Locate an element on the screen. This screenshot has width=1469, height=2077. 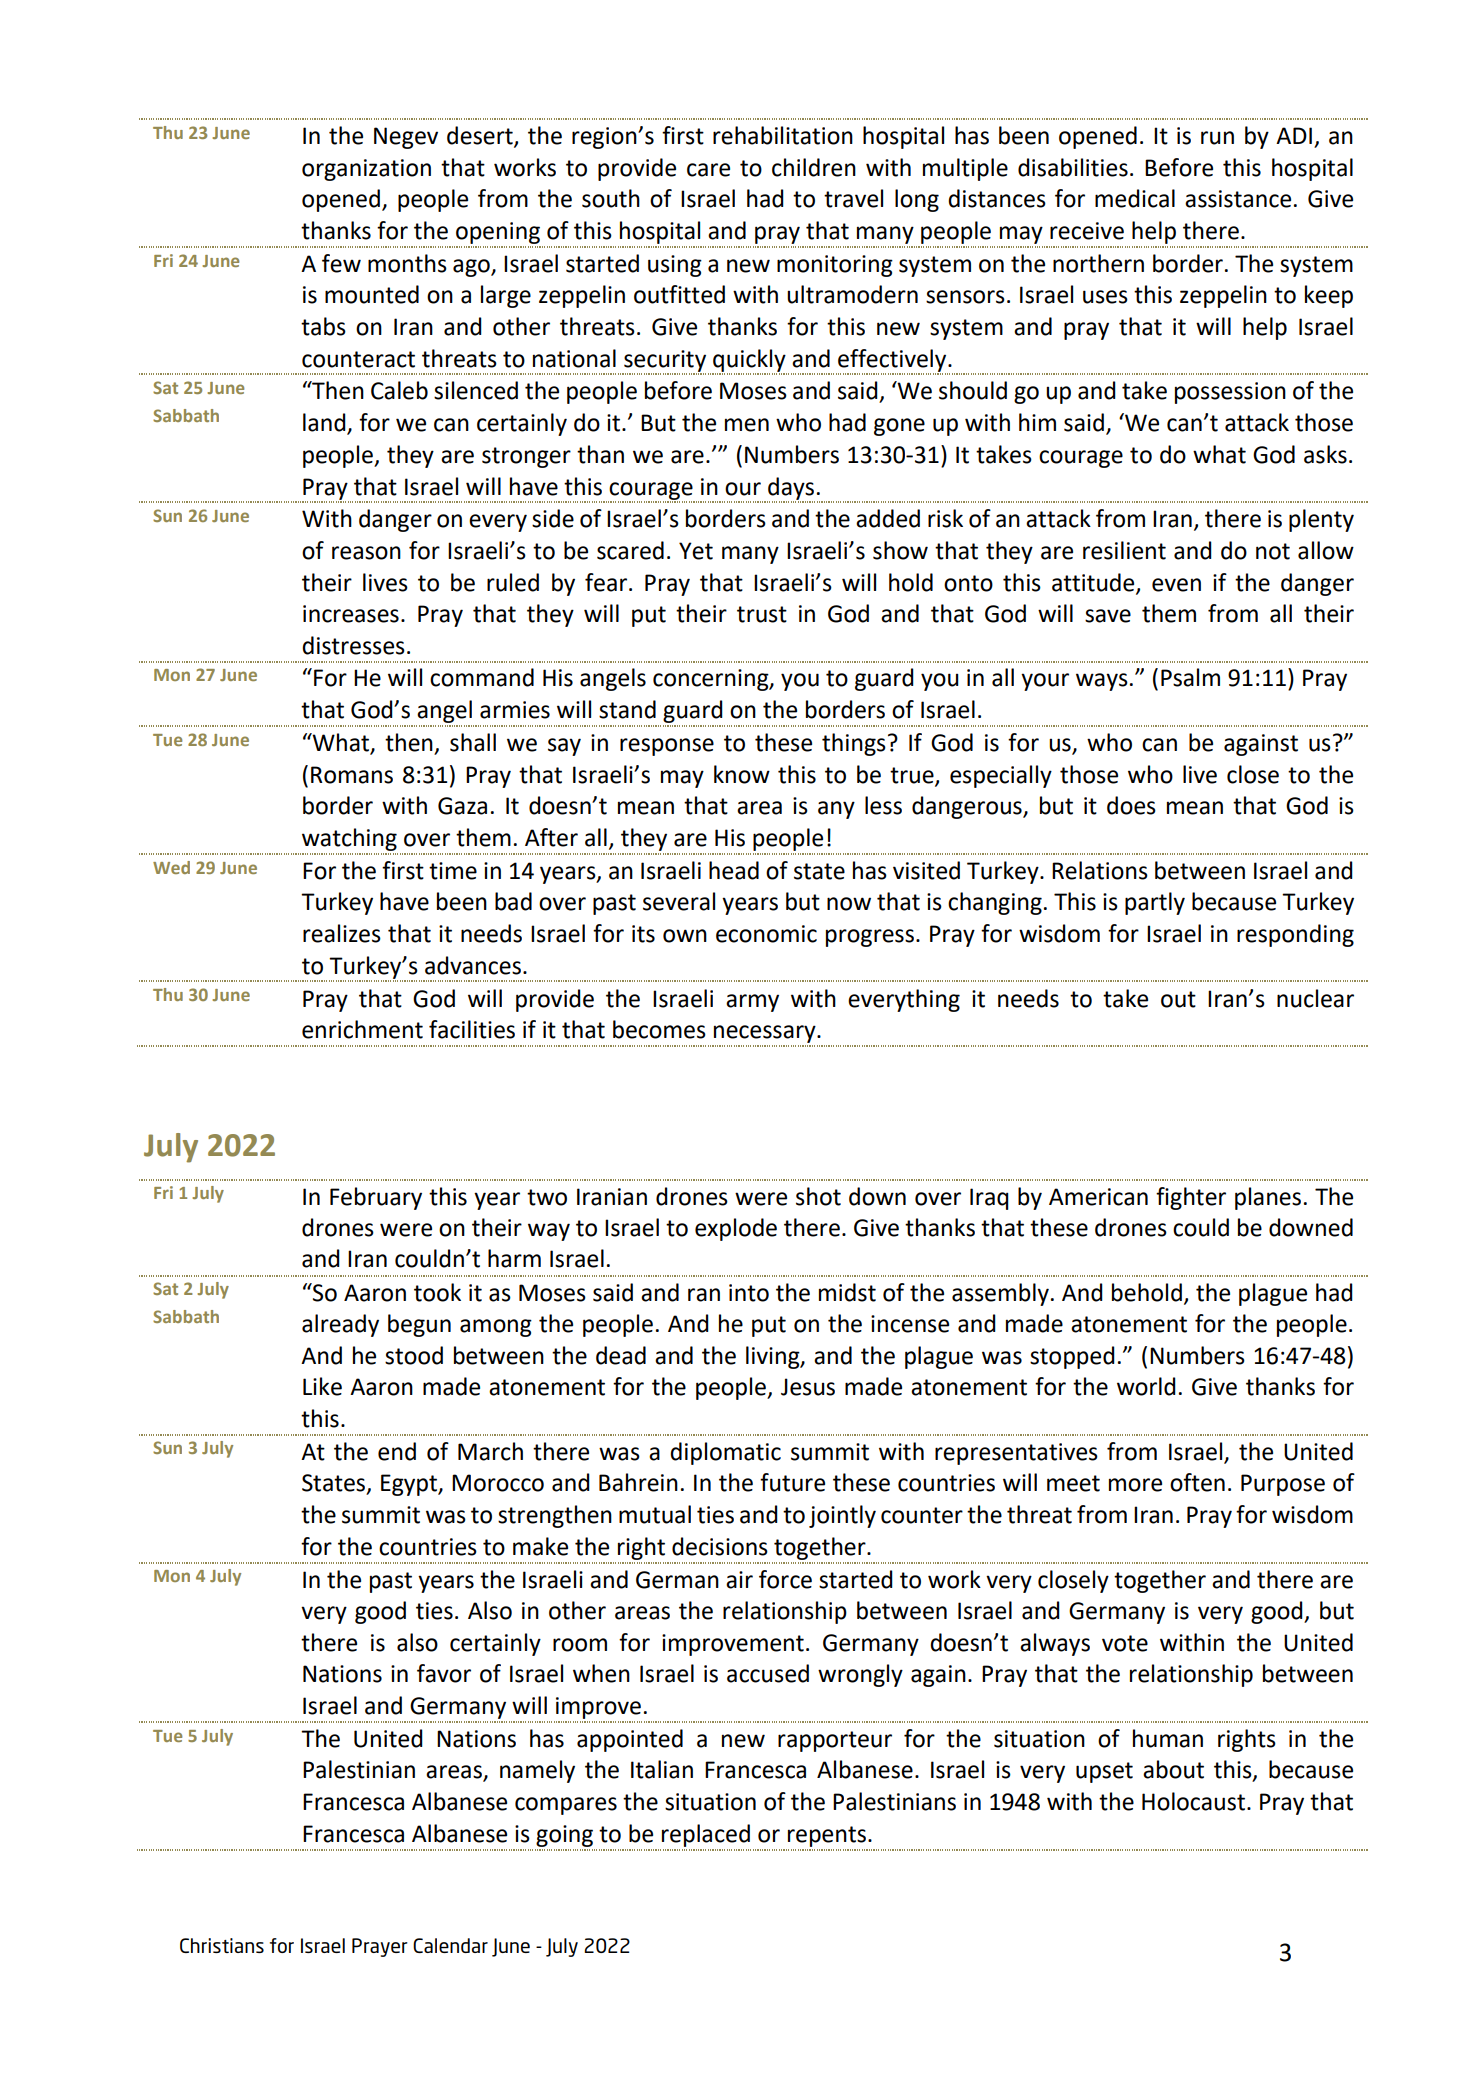
necessary is located at coordinates (766, 1034).
